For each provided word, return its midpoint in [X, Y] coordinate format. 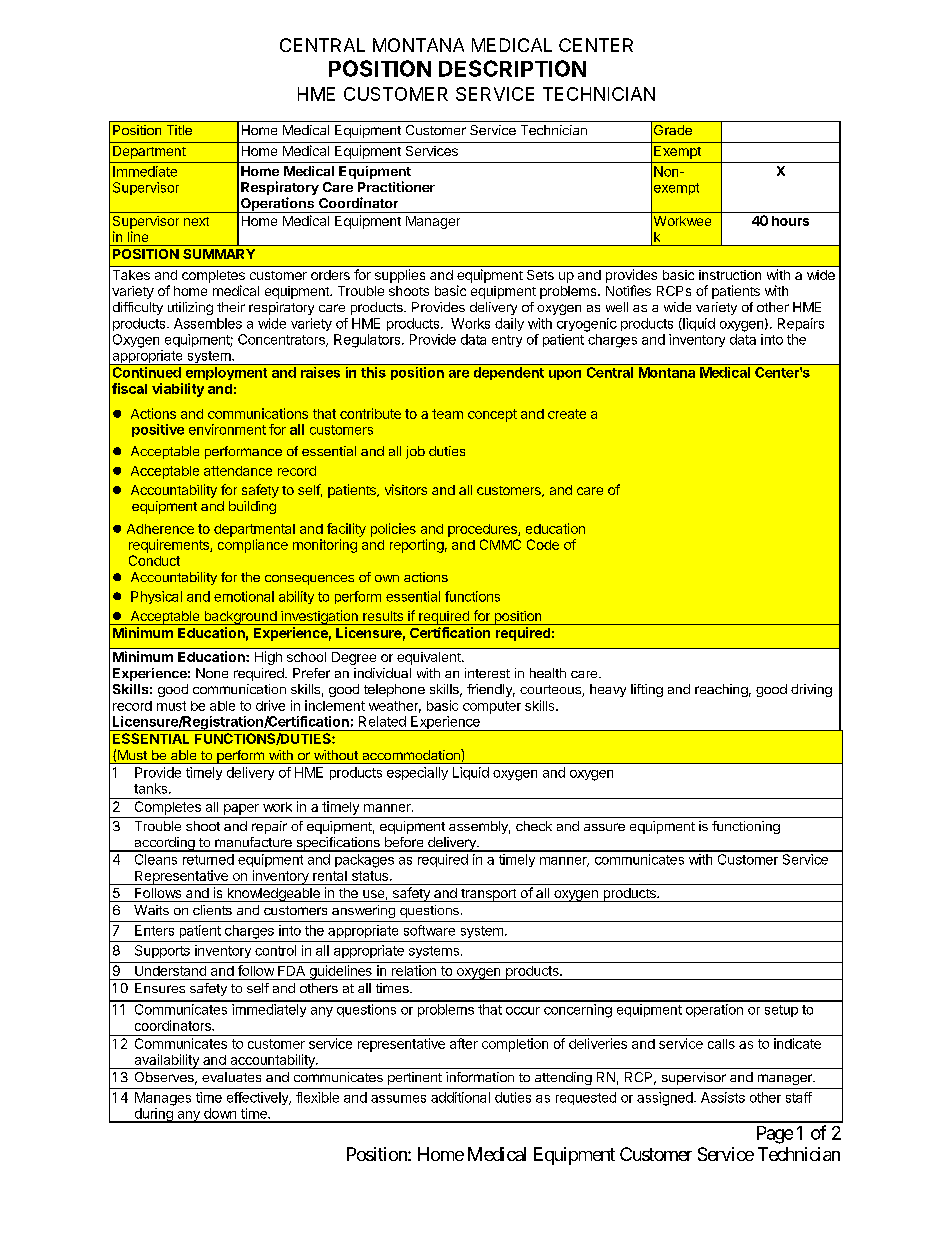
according [164, 844]
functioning [746, 827]
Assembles [208, 323]
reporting [417, 546]
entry [507, 341]
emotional [244, 596]
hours [790, 221]
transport [488, 895]
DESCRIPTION [512, 68]
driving [811, 690]
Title [179, 130]
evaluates [231, 1077]
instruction [730, 275]
